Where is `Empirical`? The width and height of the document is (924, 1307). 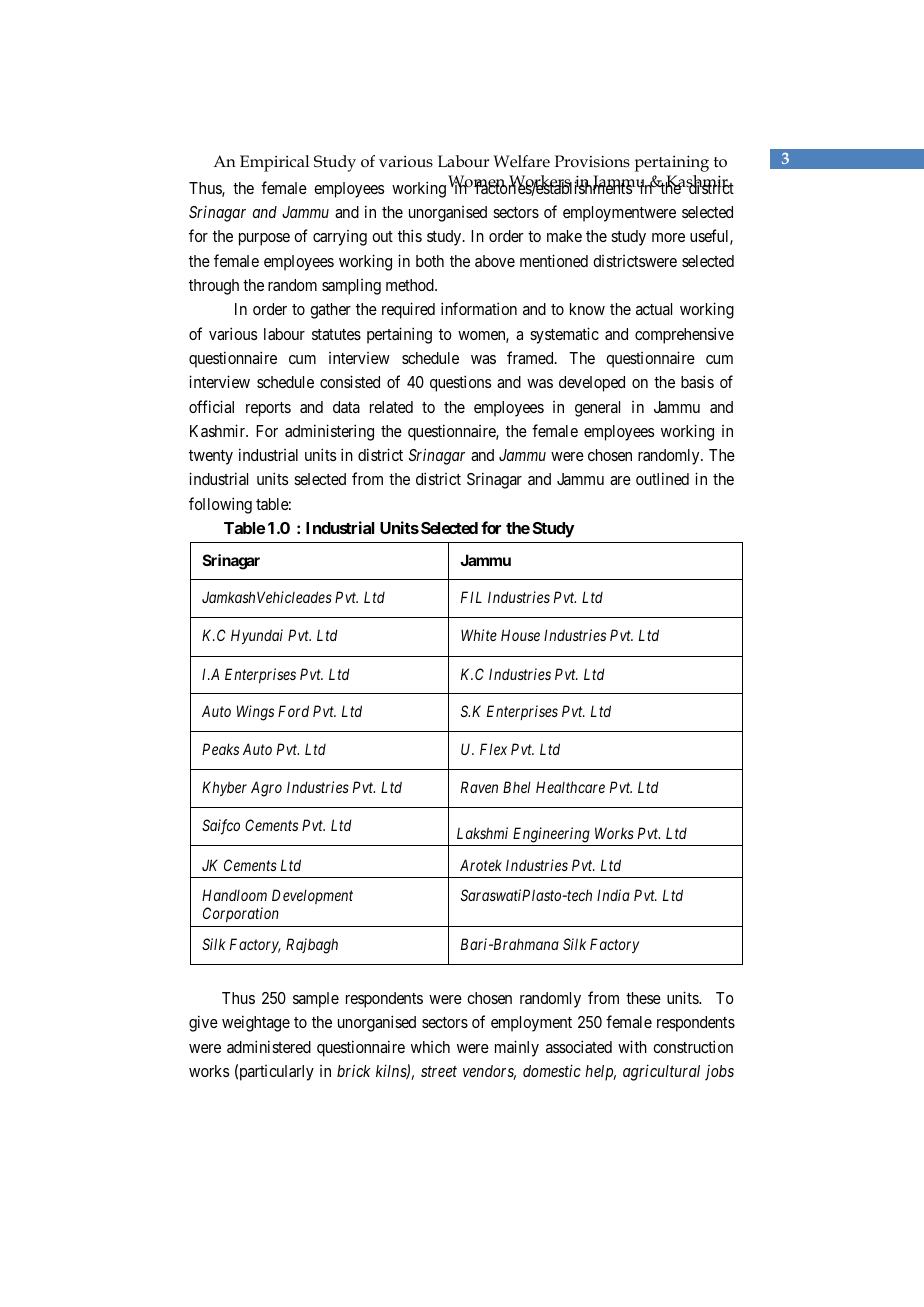 Empirical is located at coordinates (274, 163).
